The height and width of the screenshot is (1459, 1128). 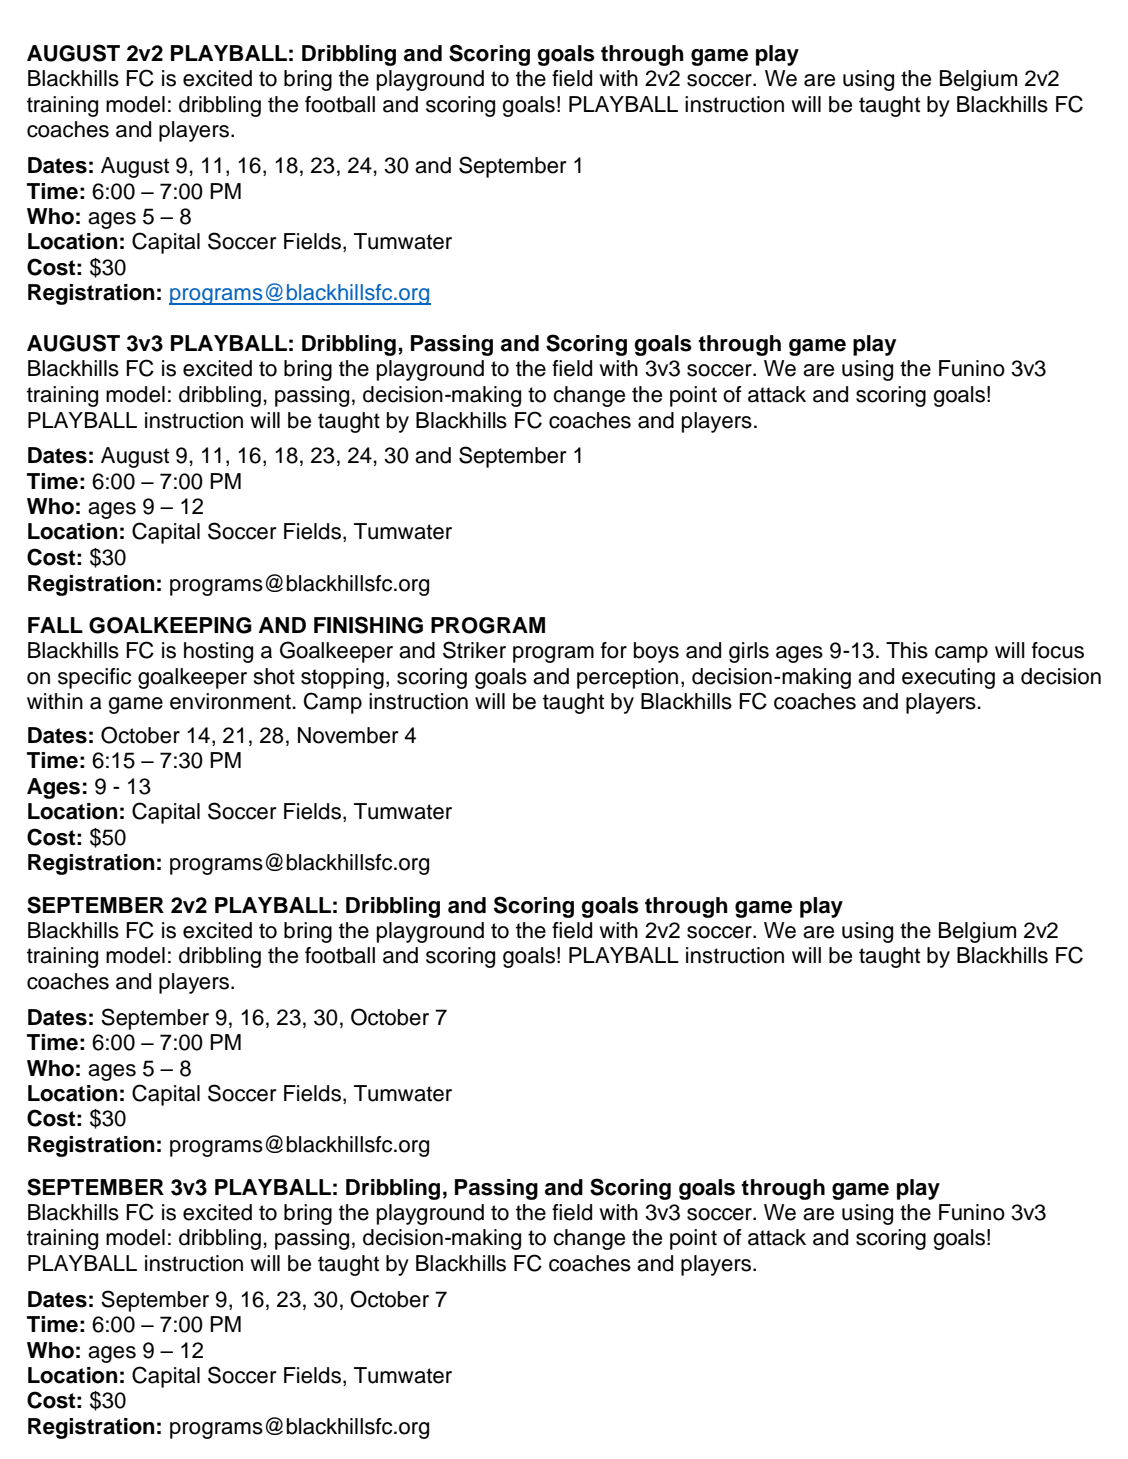 What do you see at coordinates (231, 701) in the screenshot?
I see `environment` at bounding box center [231, 701].
